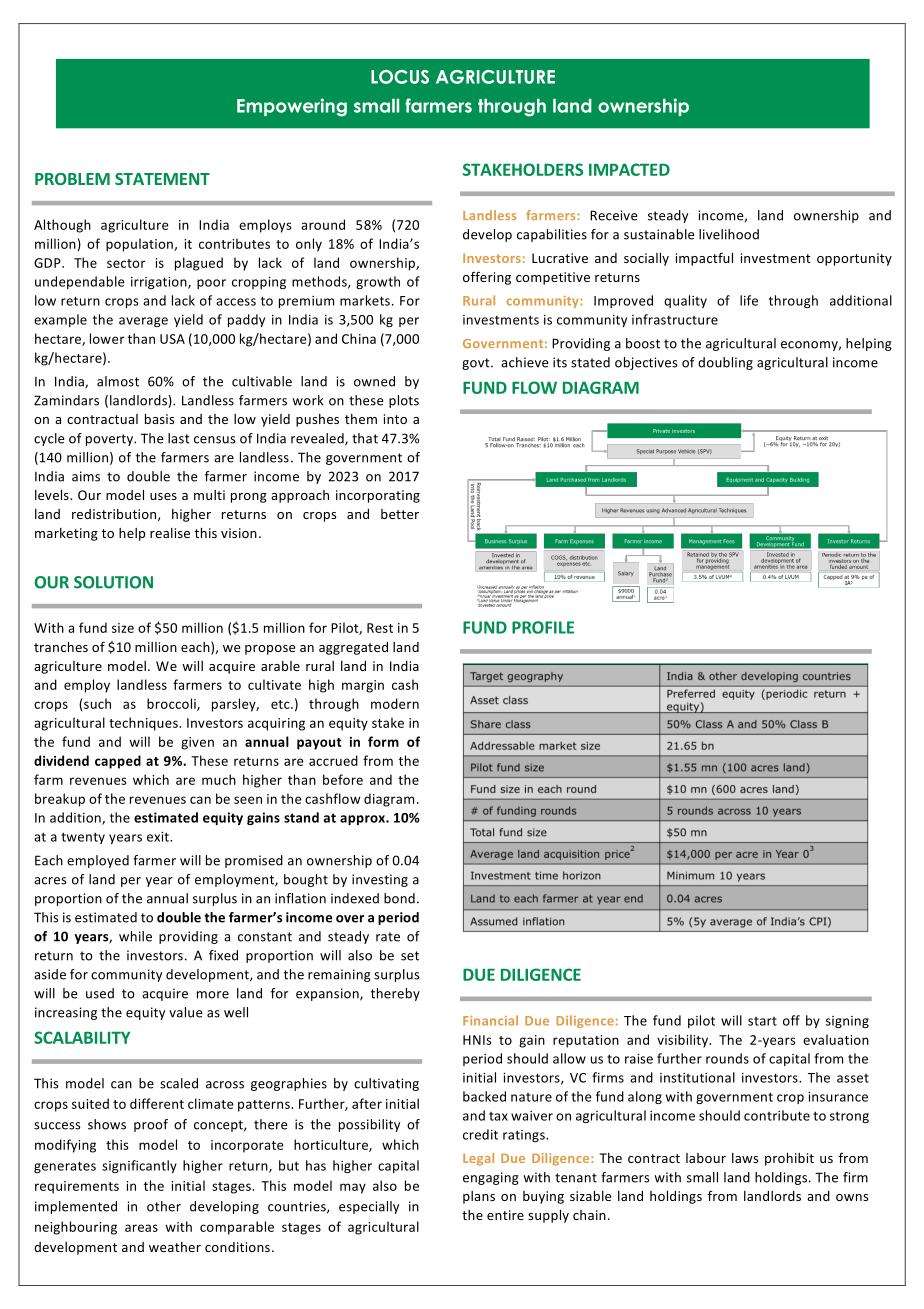 The image size is (924, 1309). Describe the element at coordinates (543, 627) in the page. I see `PROFILE` at that location.
